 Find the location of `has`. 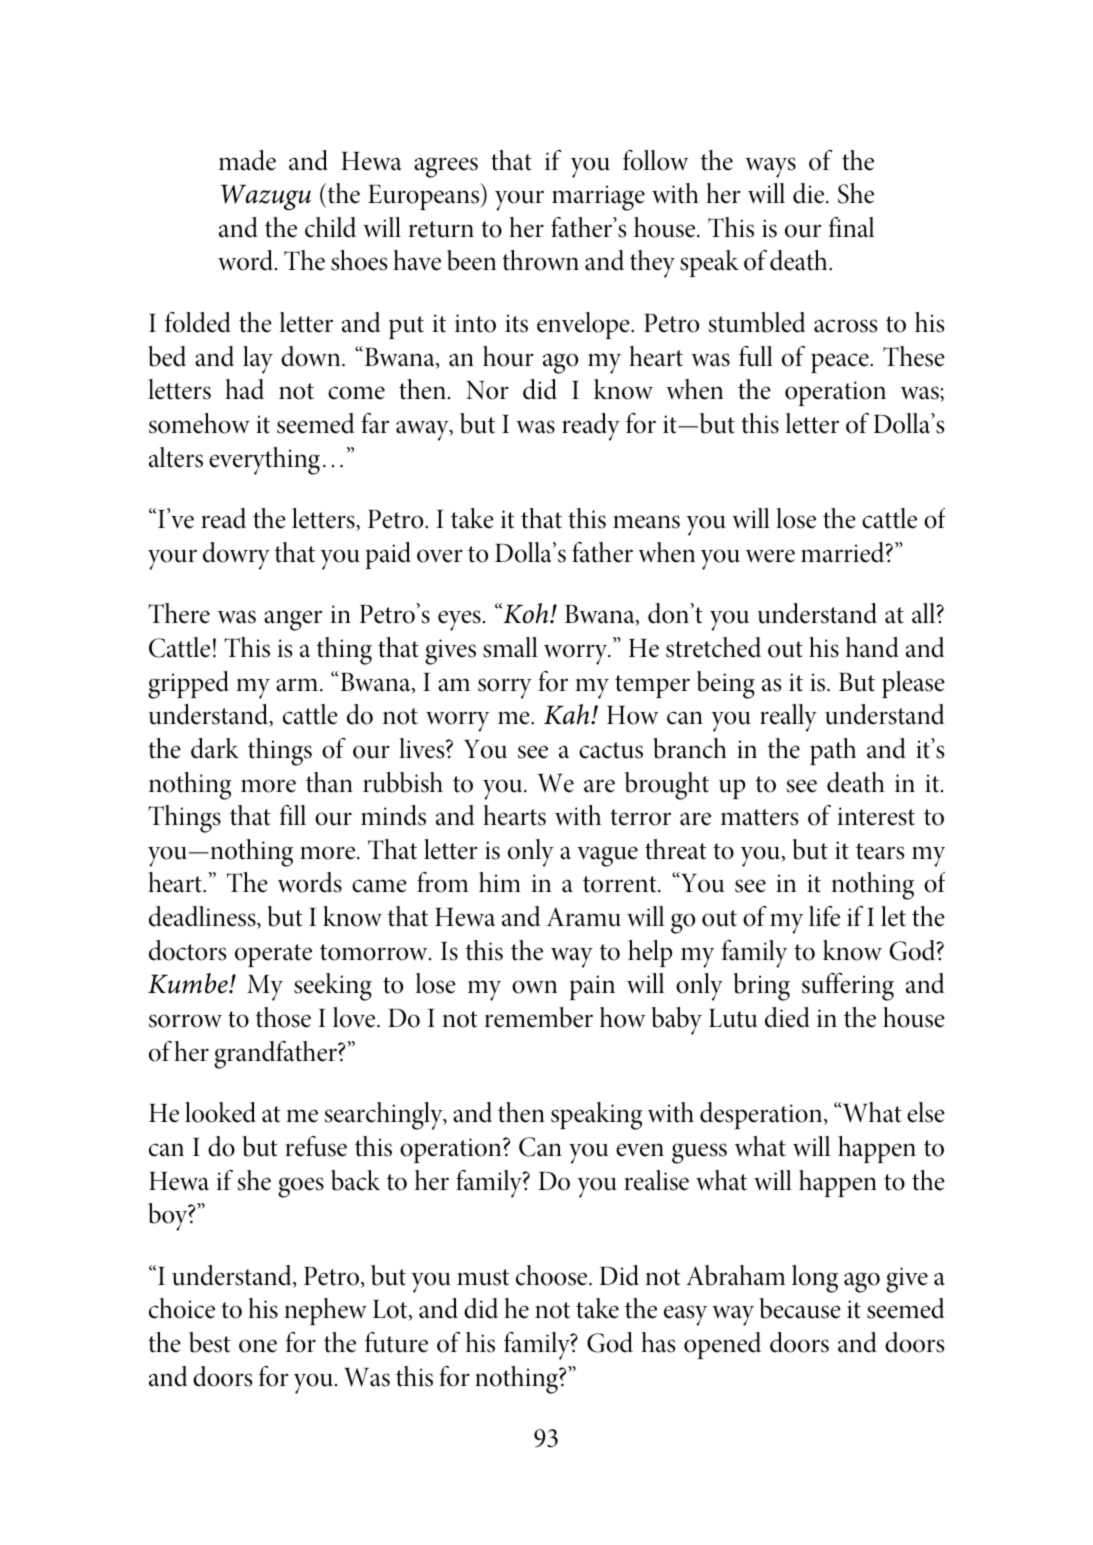

has is located at coordinates (658, 1342).
